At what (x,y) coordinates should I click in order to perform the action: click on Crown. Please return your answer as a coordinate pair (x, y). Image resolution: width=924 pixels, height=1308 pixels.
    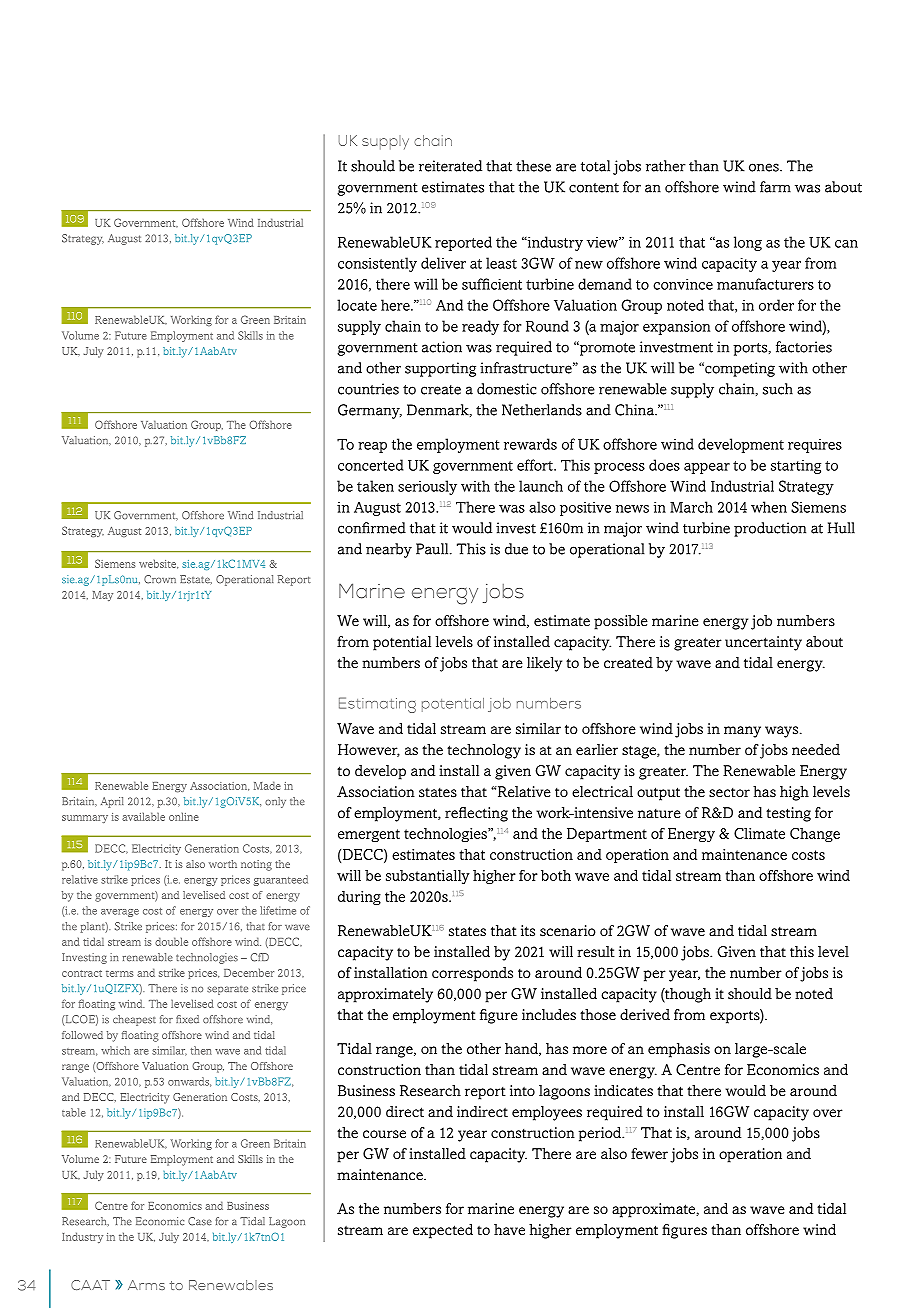
    Looking at the image, I should click on (160, 579).
